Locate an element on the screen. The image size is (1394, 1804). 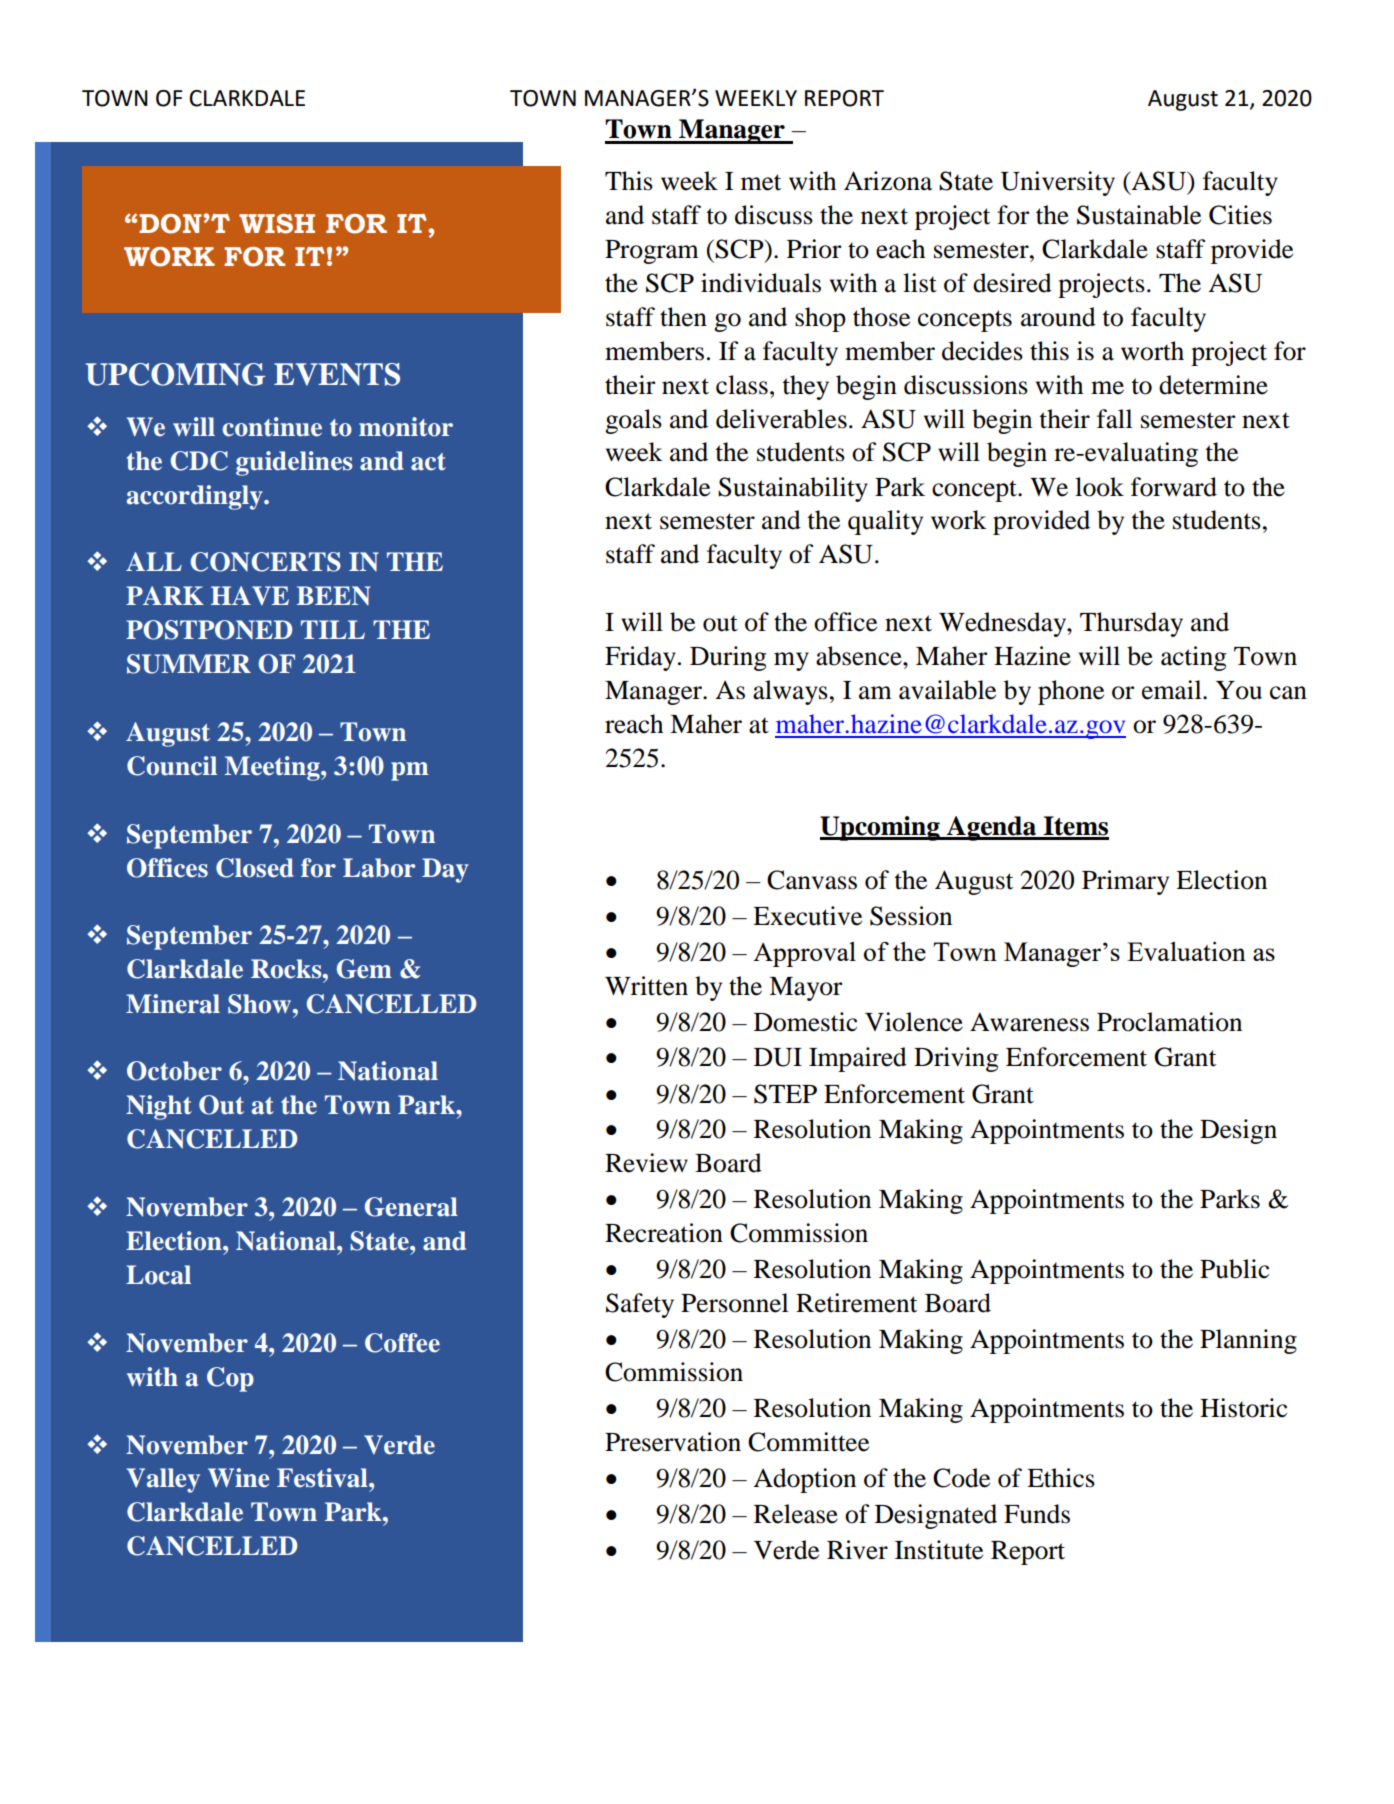
General is located at coordinates (411, 1207).
